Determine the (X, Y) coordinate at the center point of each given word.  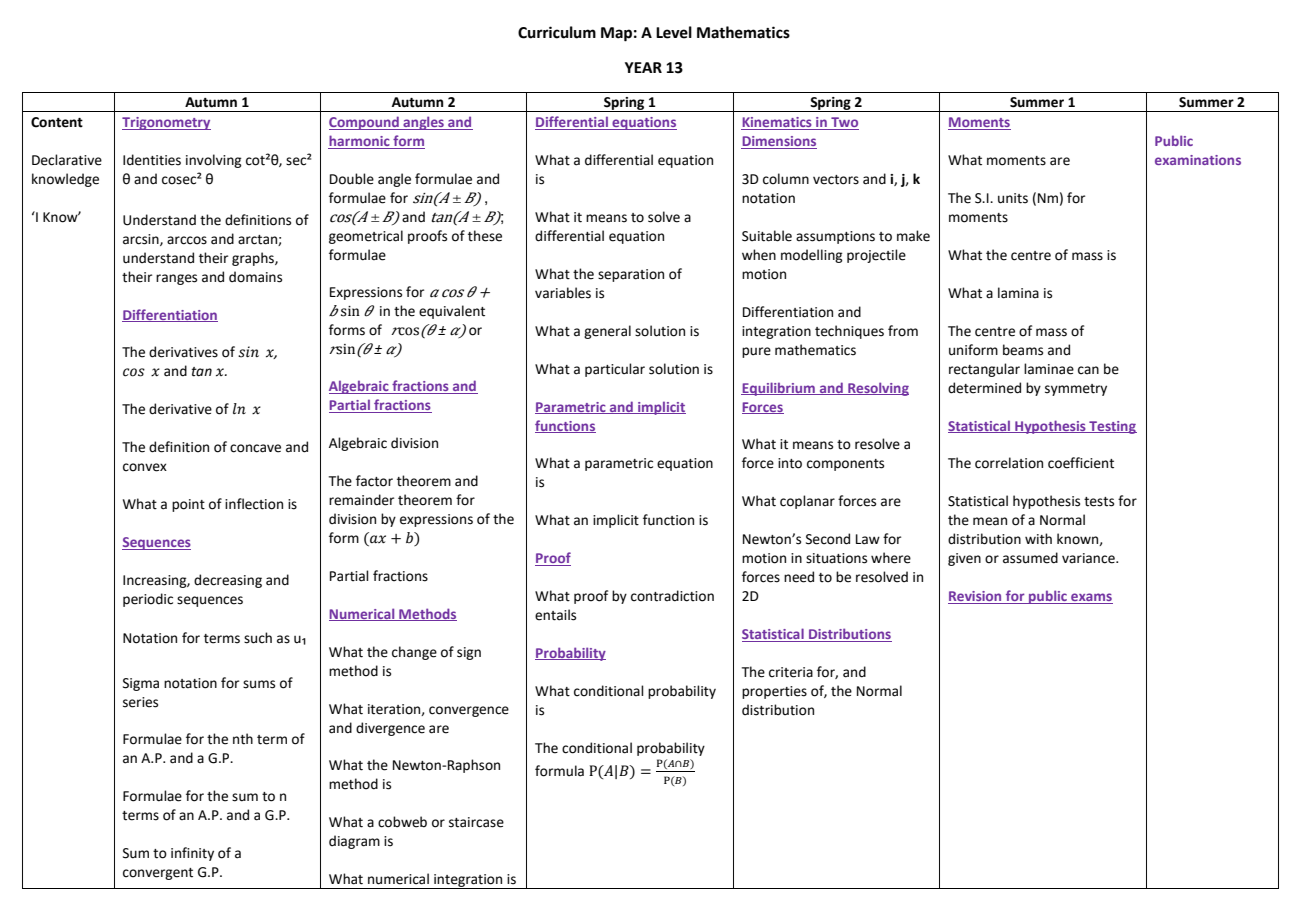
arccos (187, 240)
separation (631, 275)
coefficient (1081, 463)
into (790, 463)
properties (774, 692)
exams (1091, 598)
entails (555, 615)
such (258, 638)
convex (145, 467)
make (913, 236)
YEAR (643, 67)
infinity (192, 854)
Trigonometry (166, 123)
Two (844, 123)
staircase (476, 822)
